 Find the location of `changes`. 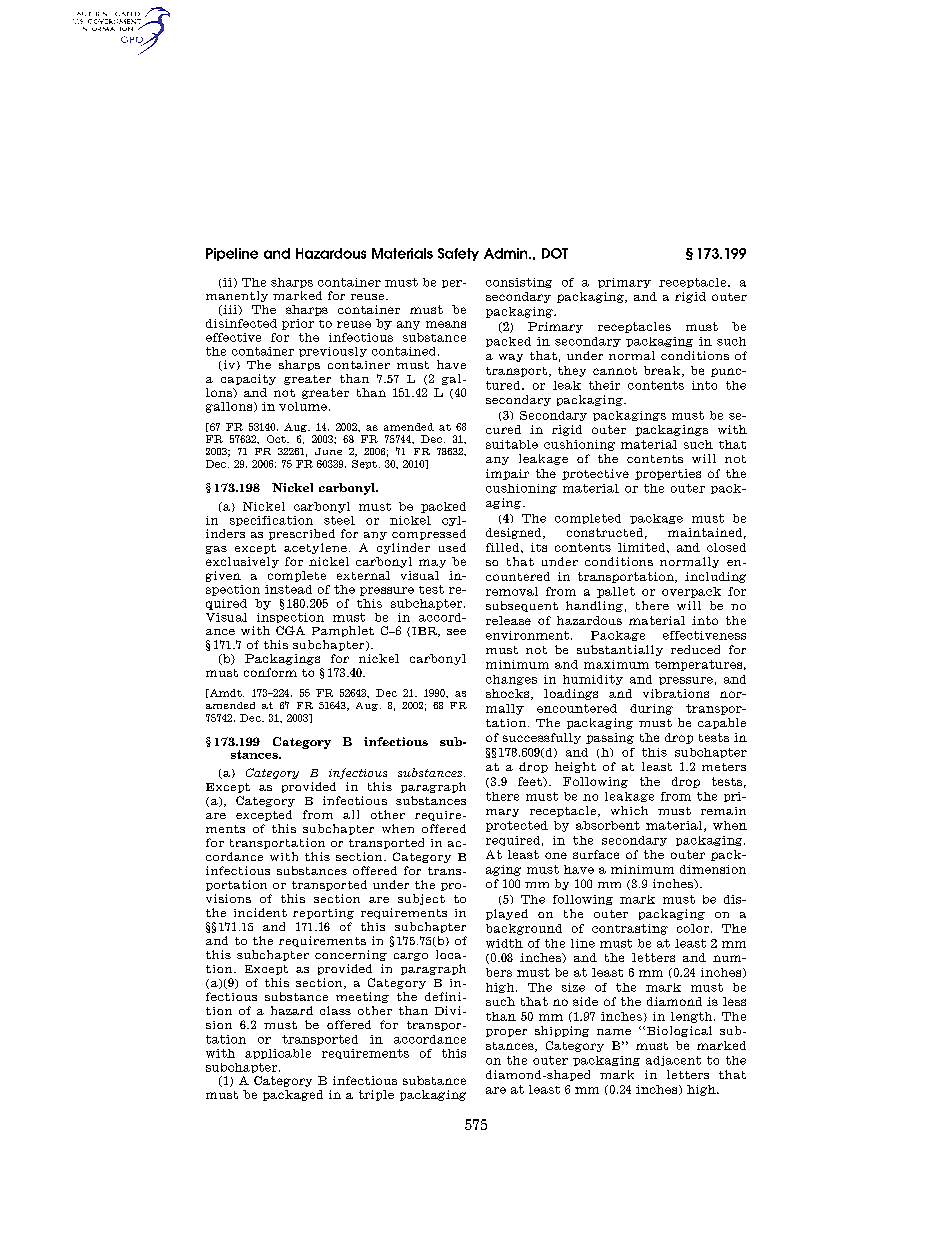

changes is located at coordinates (511, 680).
